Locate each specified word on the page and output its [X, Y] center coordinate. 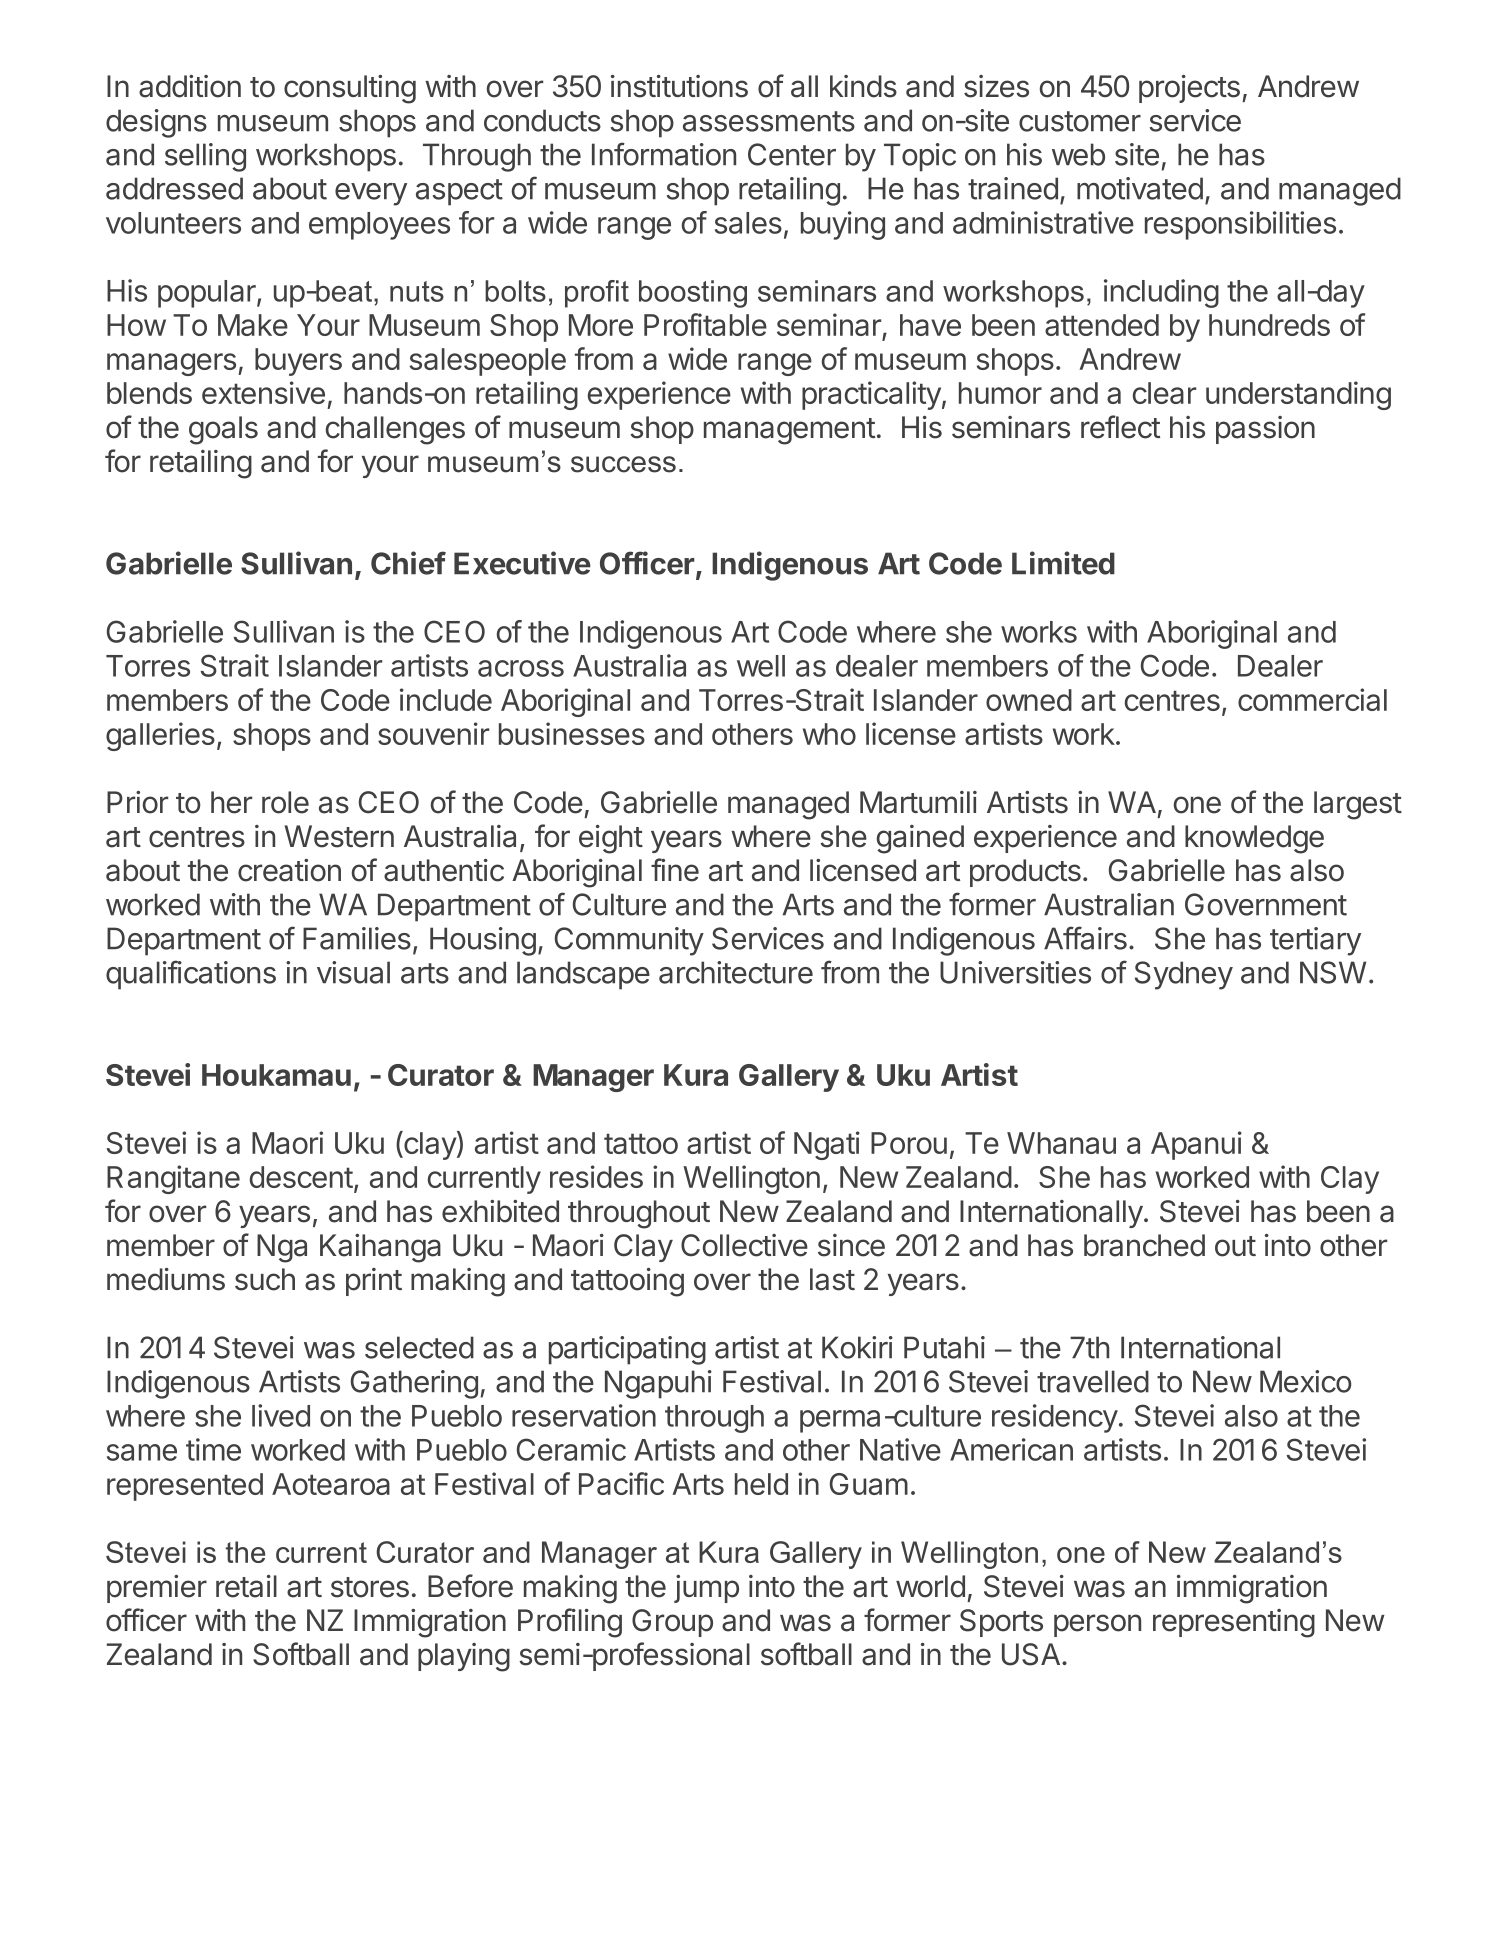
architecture [736, 972]
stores [370, 1587]
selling [205, 157]
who [829, 734]
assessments [769, 121]
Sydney [1184, 975]
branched [1144, 1245]
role [285, 802]
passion [1265, 430]
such [265, 1279]
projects [1189, 89]
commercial [1312, 699]
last [832, 1279]
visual [353, 972]
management [789, 431]
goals [223, 430]
